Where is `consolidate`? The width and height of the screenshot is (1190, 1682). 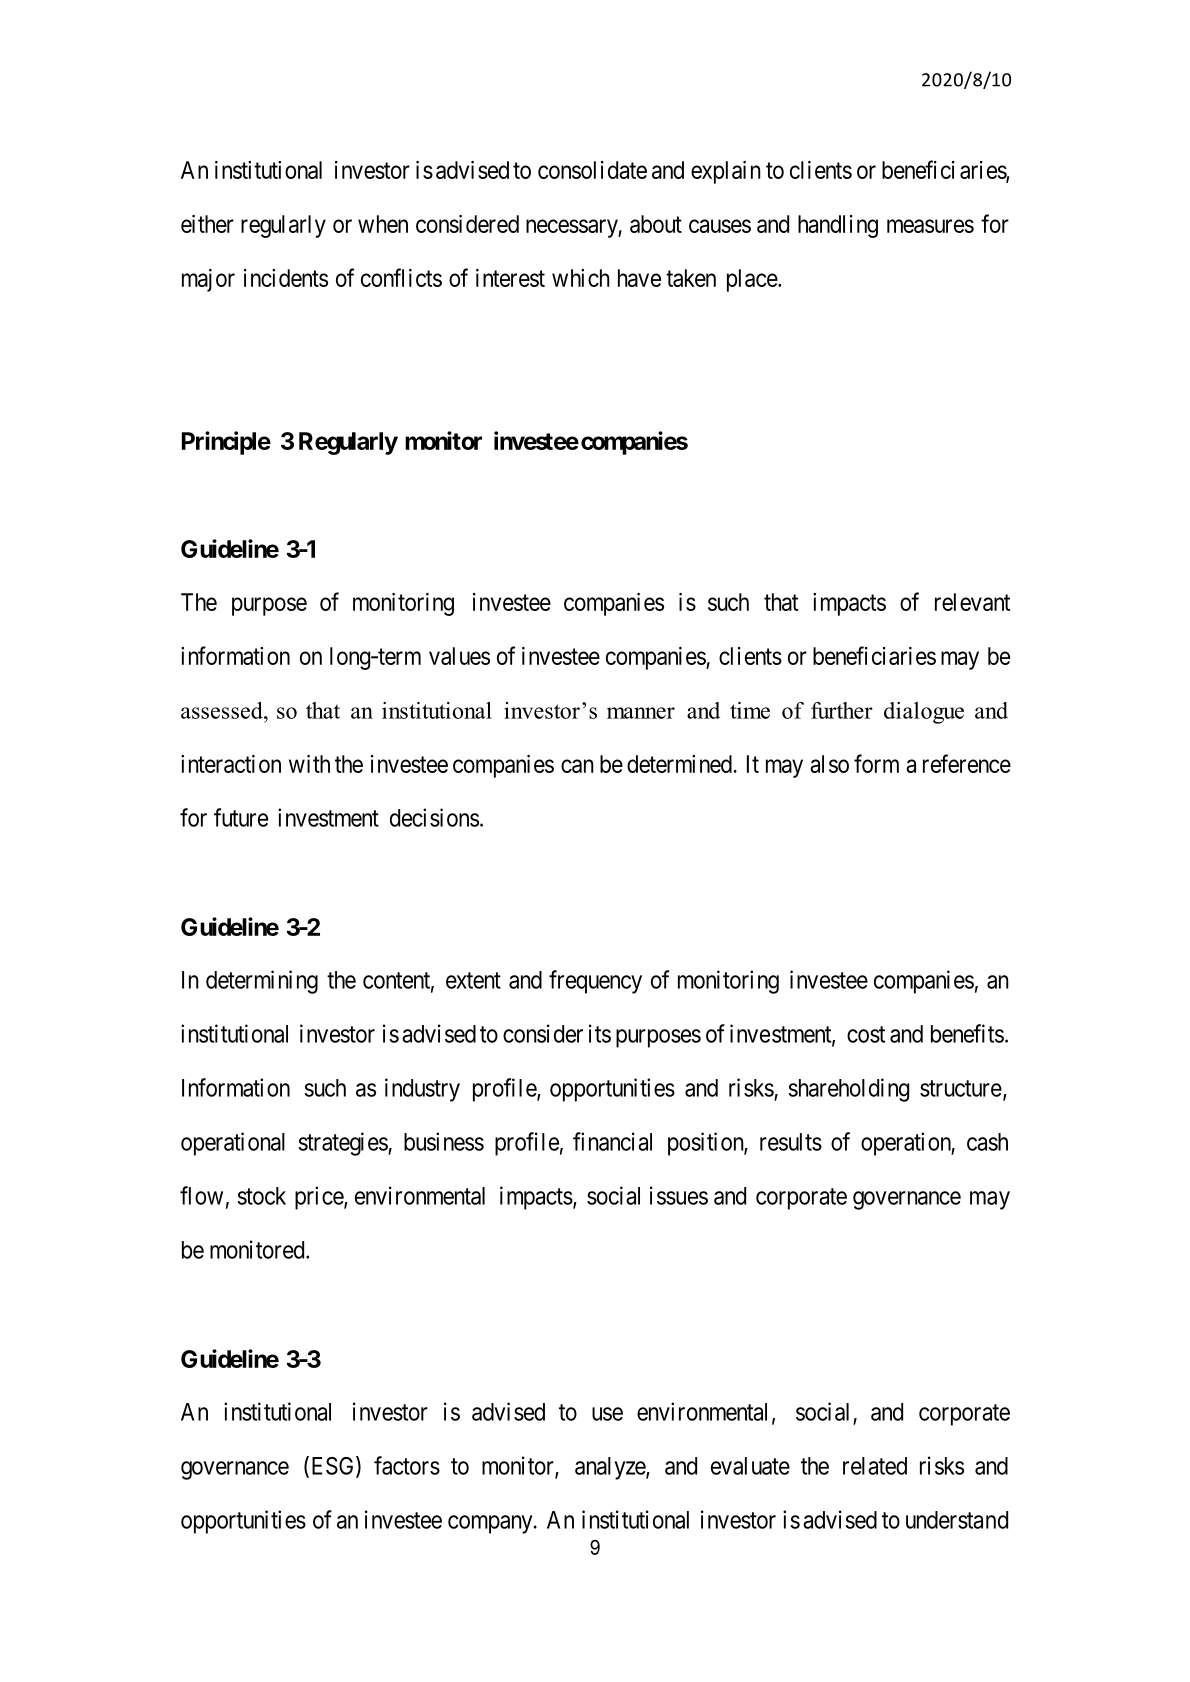 consolidate is located at coordinates (592, 170).
